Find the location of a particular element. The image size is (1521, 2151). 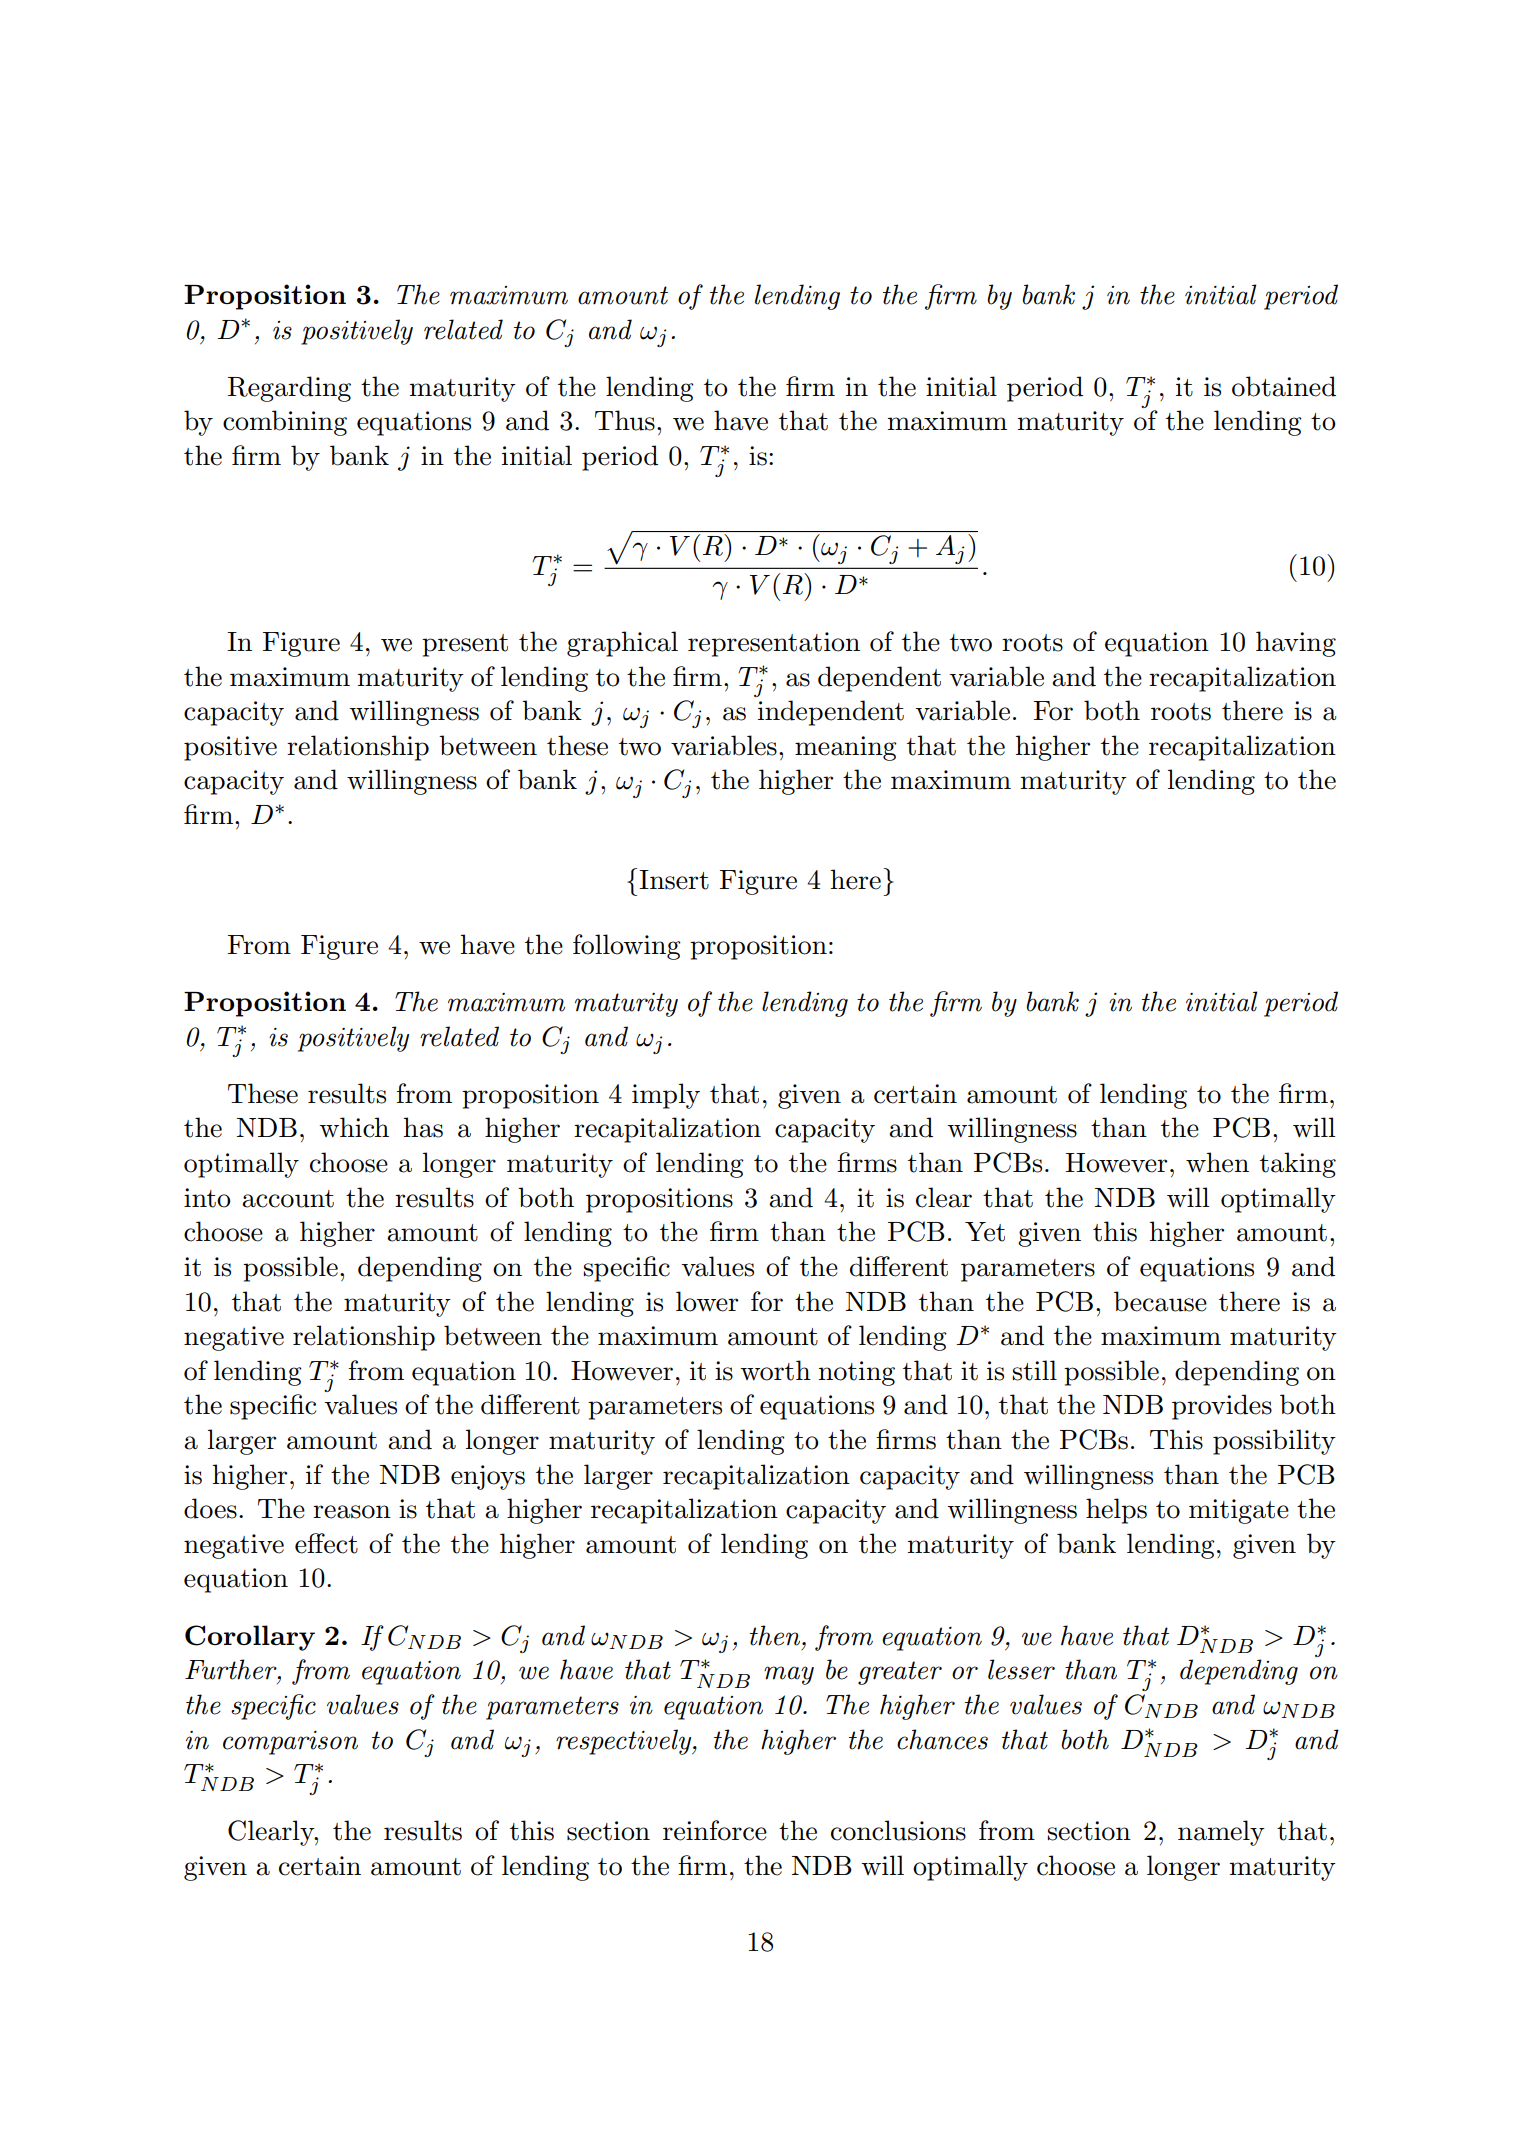

Thus is located at coordinates (625, 420).
